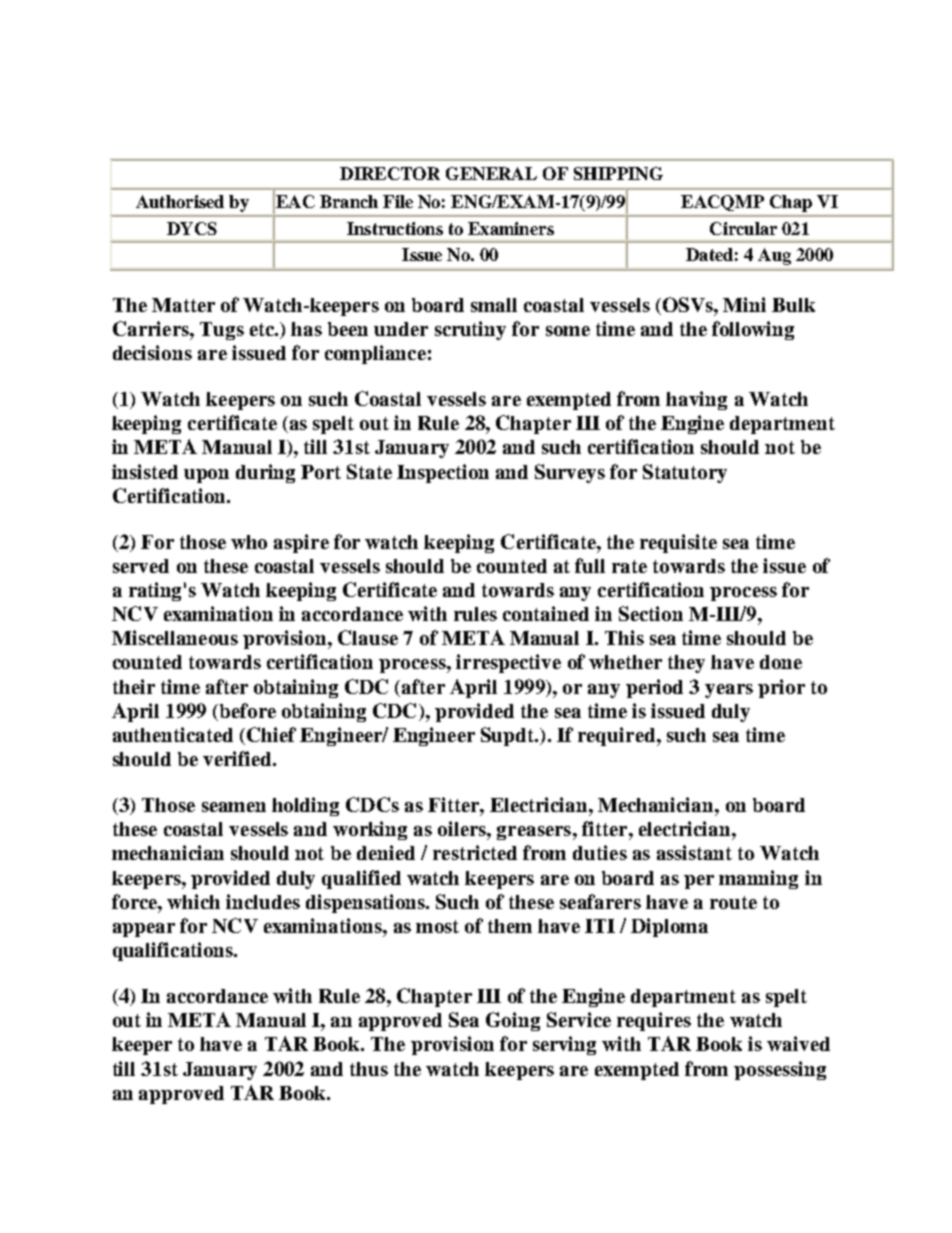  Describe the element at coordinates (491, 173) in the document. I see `GENERAL` at that location.
